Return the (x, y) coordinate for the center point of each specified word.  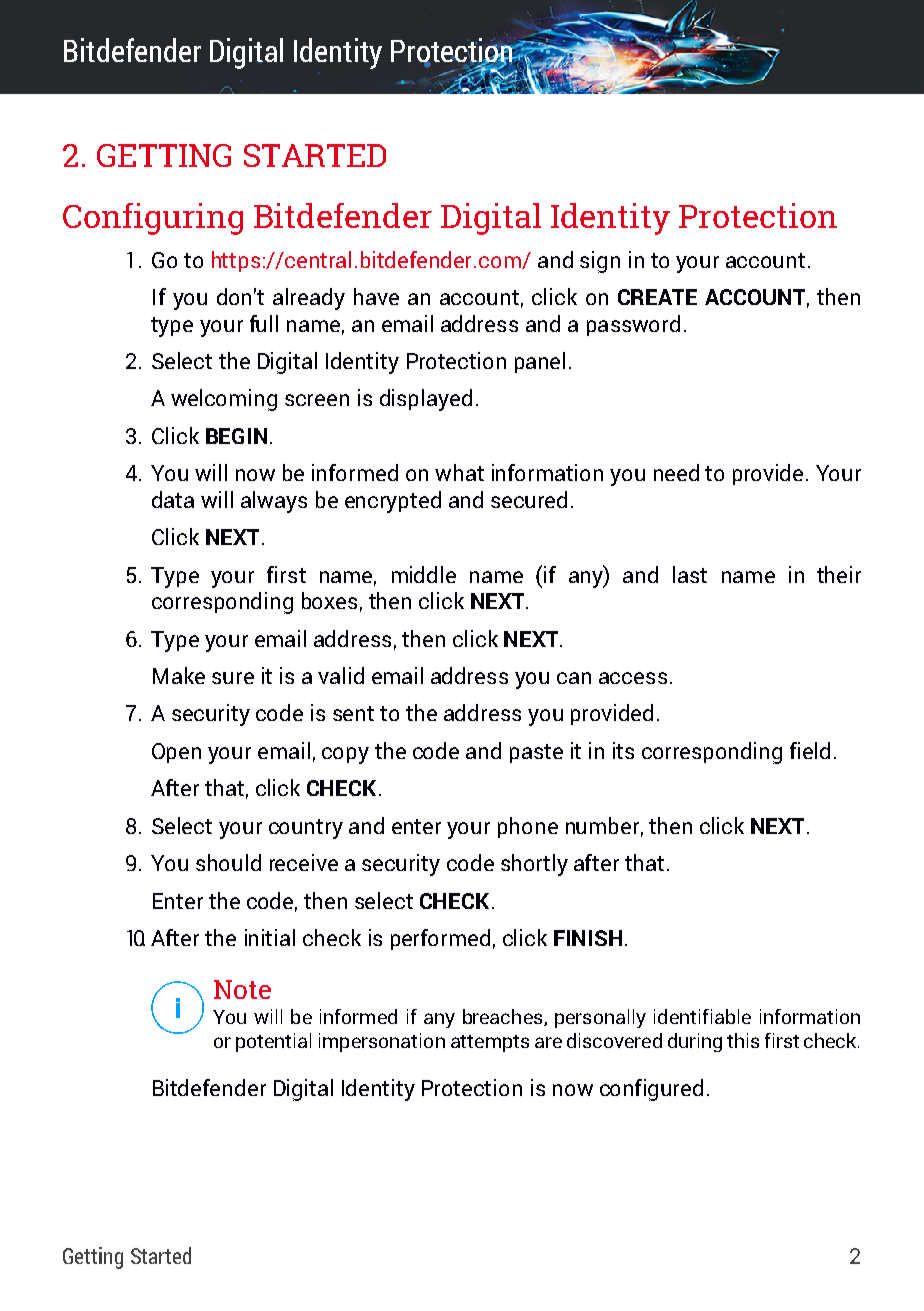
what (459, 472)
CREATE (657, 297)
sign (600, 262)
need (676, 472)
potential (273, 1042)
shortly (534, 865)
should (228, 862)
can (574, 678)
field (810, 750)
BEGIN (236, 436)
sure (233, 678)
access (633, 678)
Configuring (153, 219)
